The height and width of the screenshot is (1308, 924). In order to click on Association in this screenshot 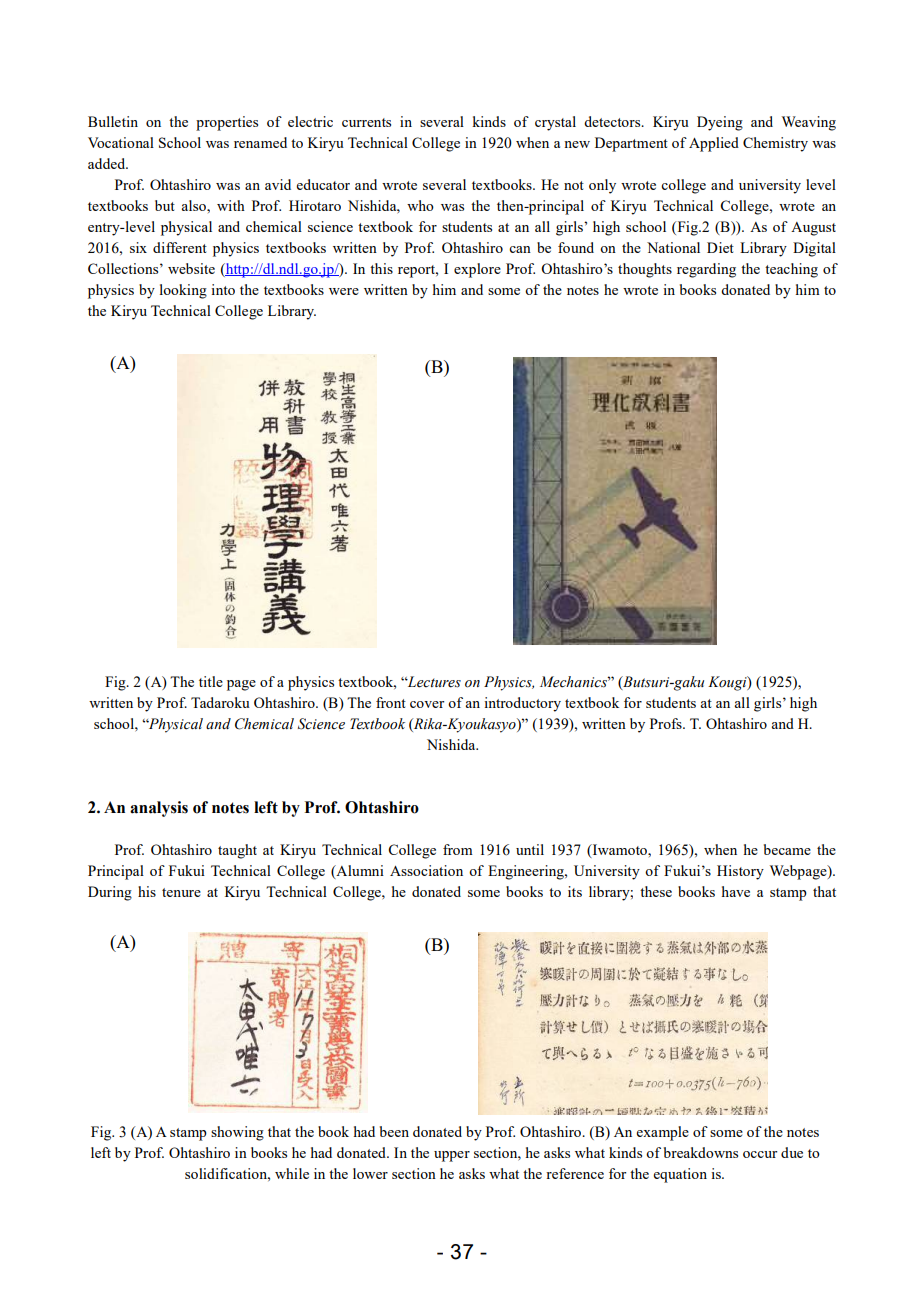, I will do `click(426, 870)`.
